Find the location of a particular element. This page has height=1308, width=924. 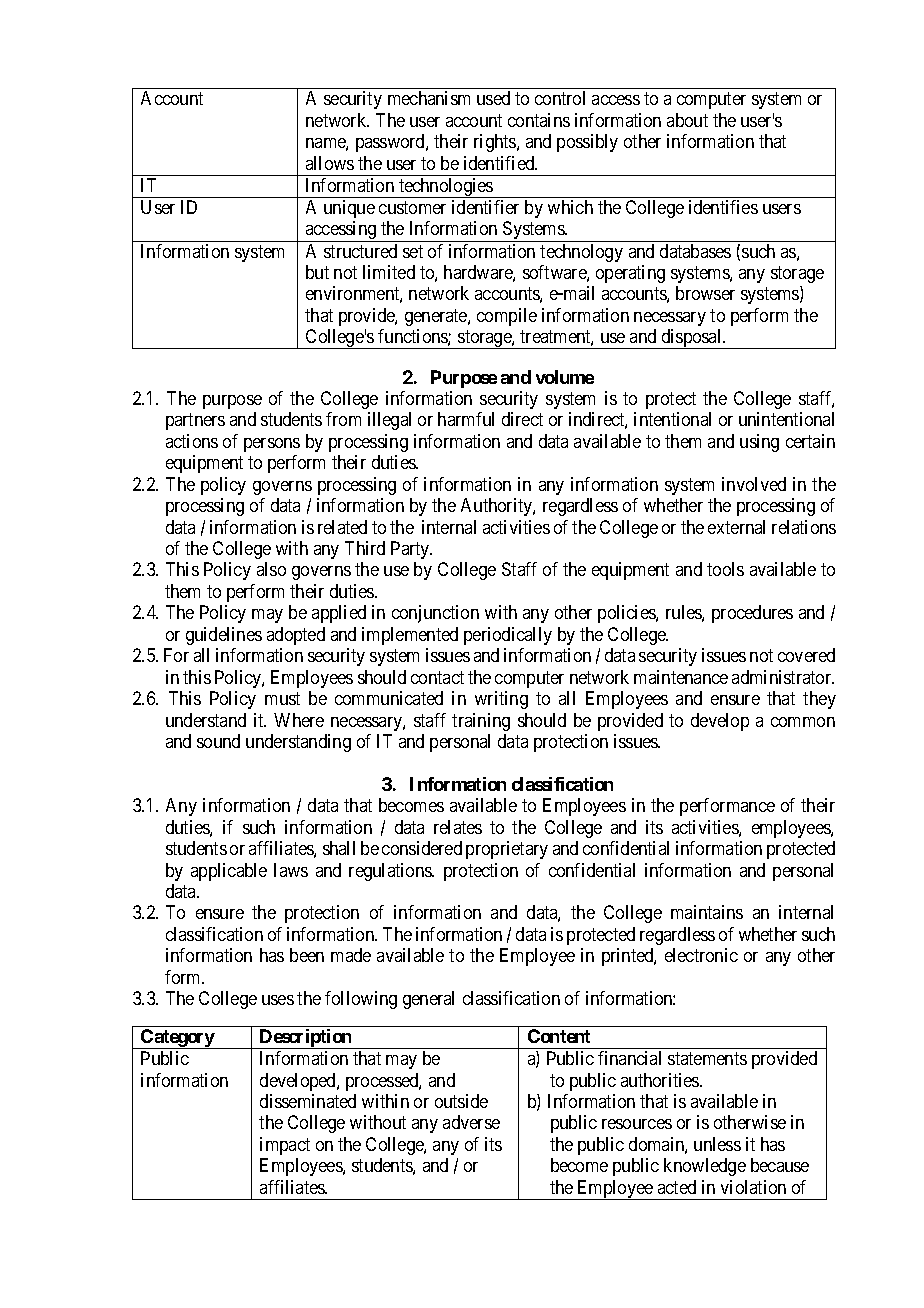

persons is located at coordinates (272, 445).
